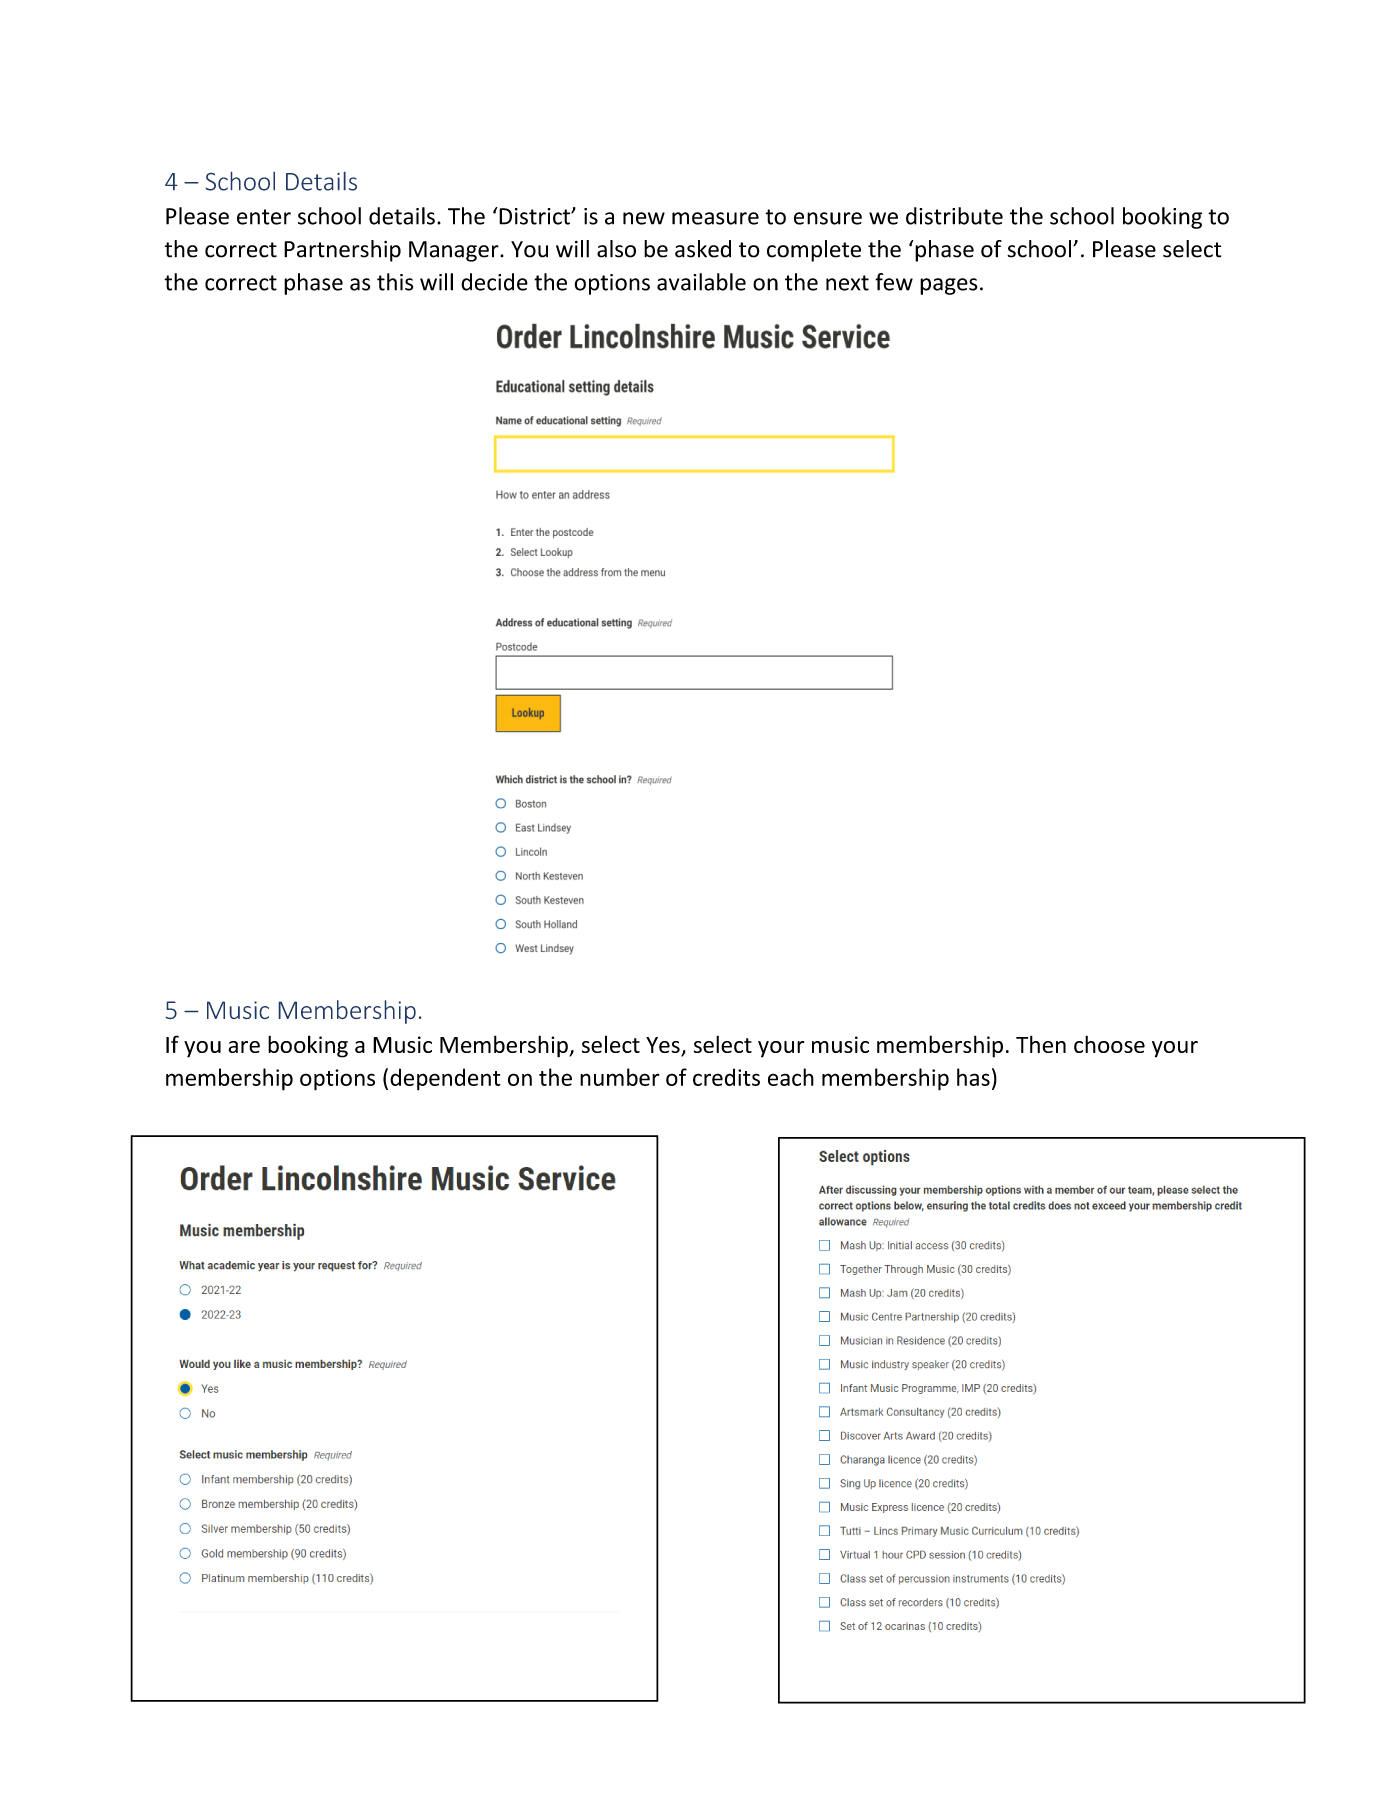 The height and width of the screenshot is (1807, 1397). What do you see at coordinates (1041, 1044) in the screenshot?
I see `Then` at bounding box center [1041, 1044].
